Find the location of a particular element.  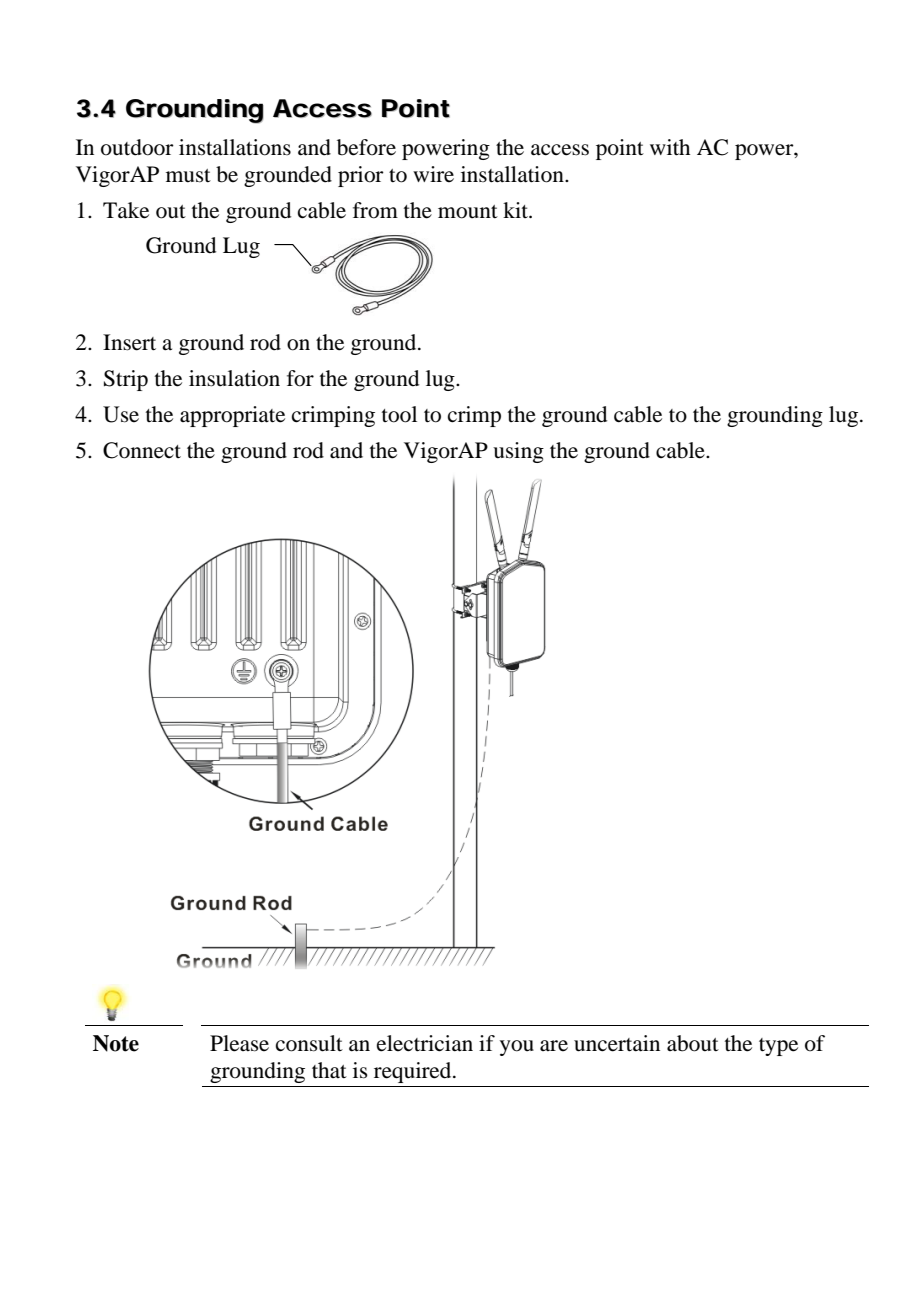

wire is located at coordinates (433, 174).
